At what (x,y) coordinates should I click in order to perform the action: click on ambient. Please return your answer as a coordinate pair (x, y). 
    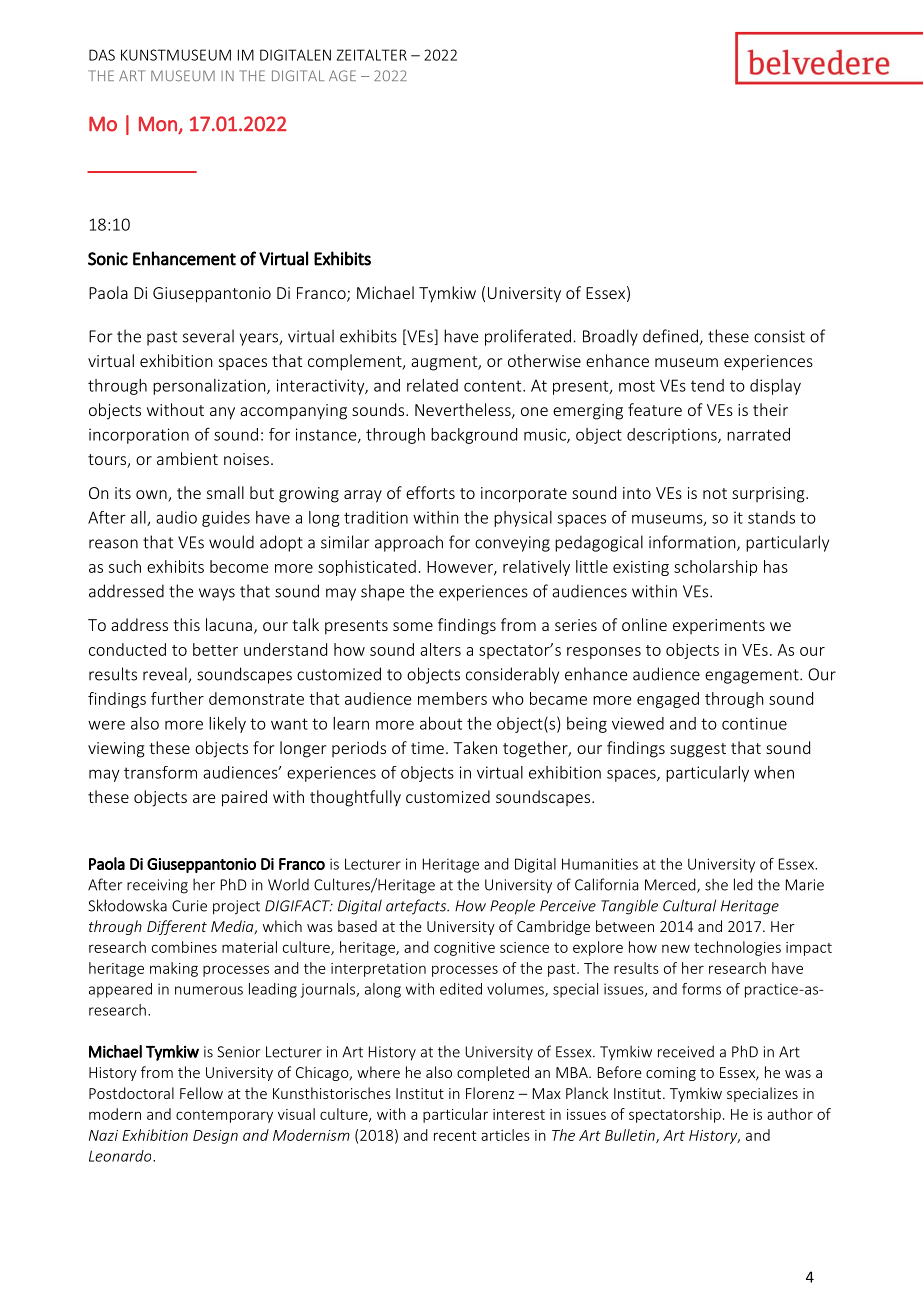
    Looking at the image, I should click on (187, 458).
